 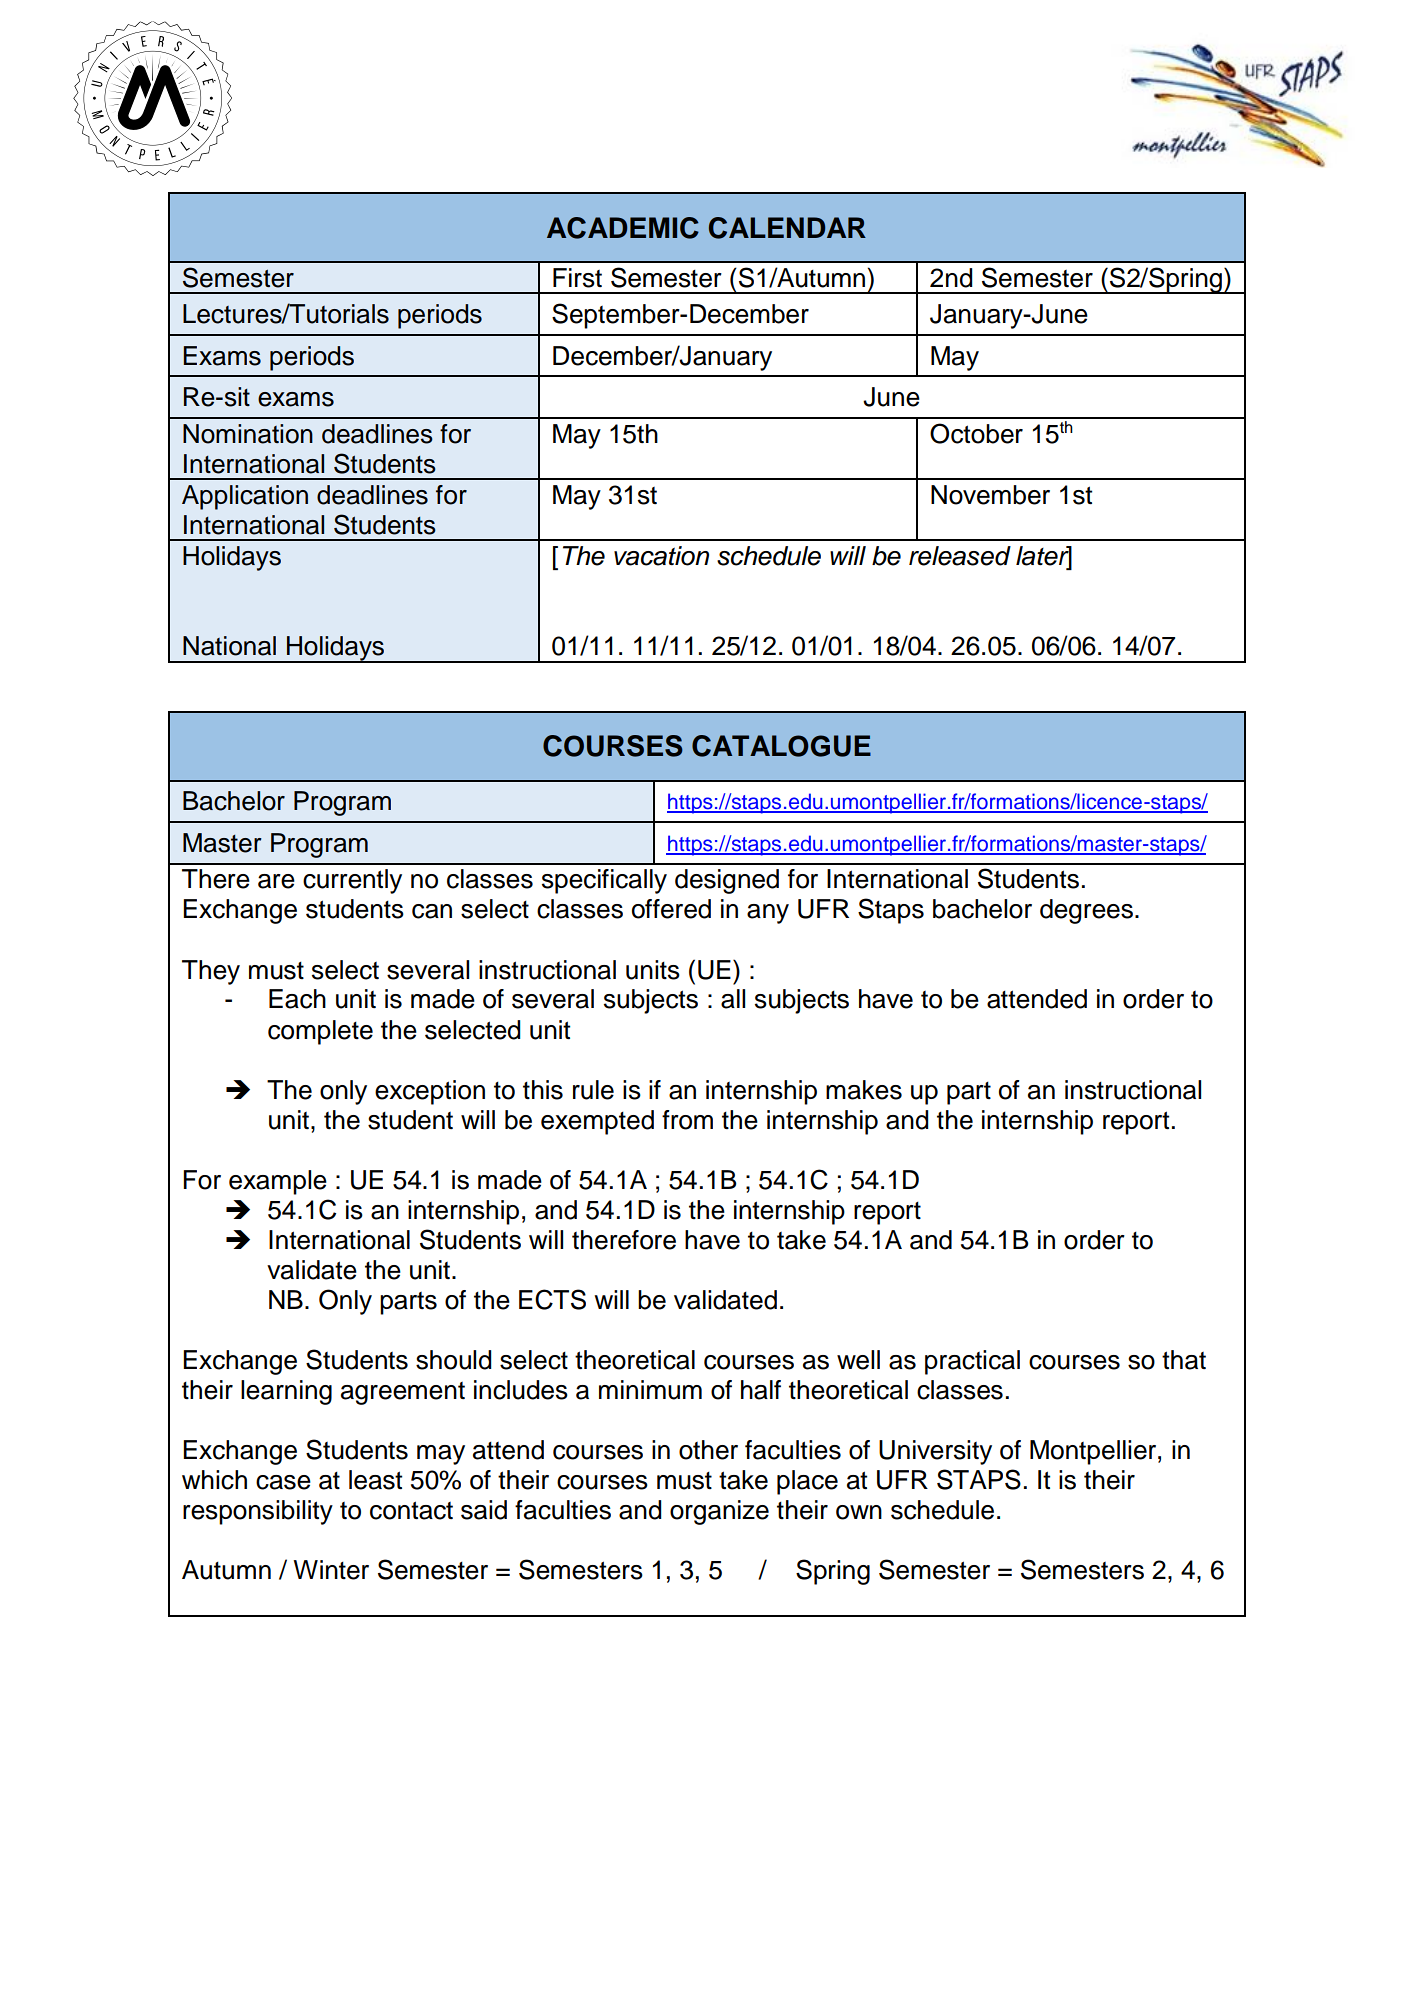 What do you see at coordinates (935, 1452) in the screenshot?
I see `University` at bounding box center [935, 1452].
